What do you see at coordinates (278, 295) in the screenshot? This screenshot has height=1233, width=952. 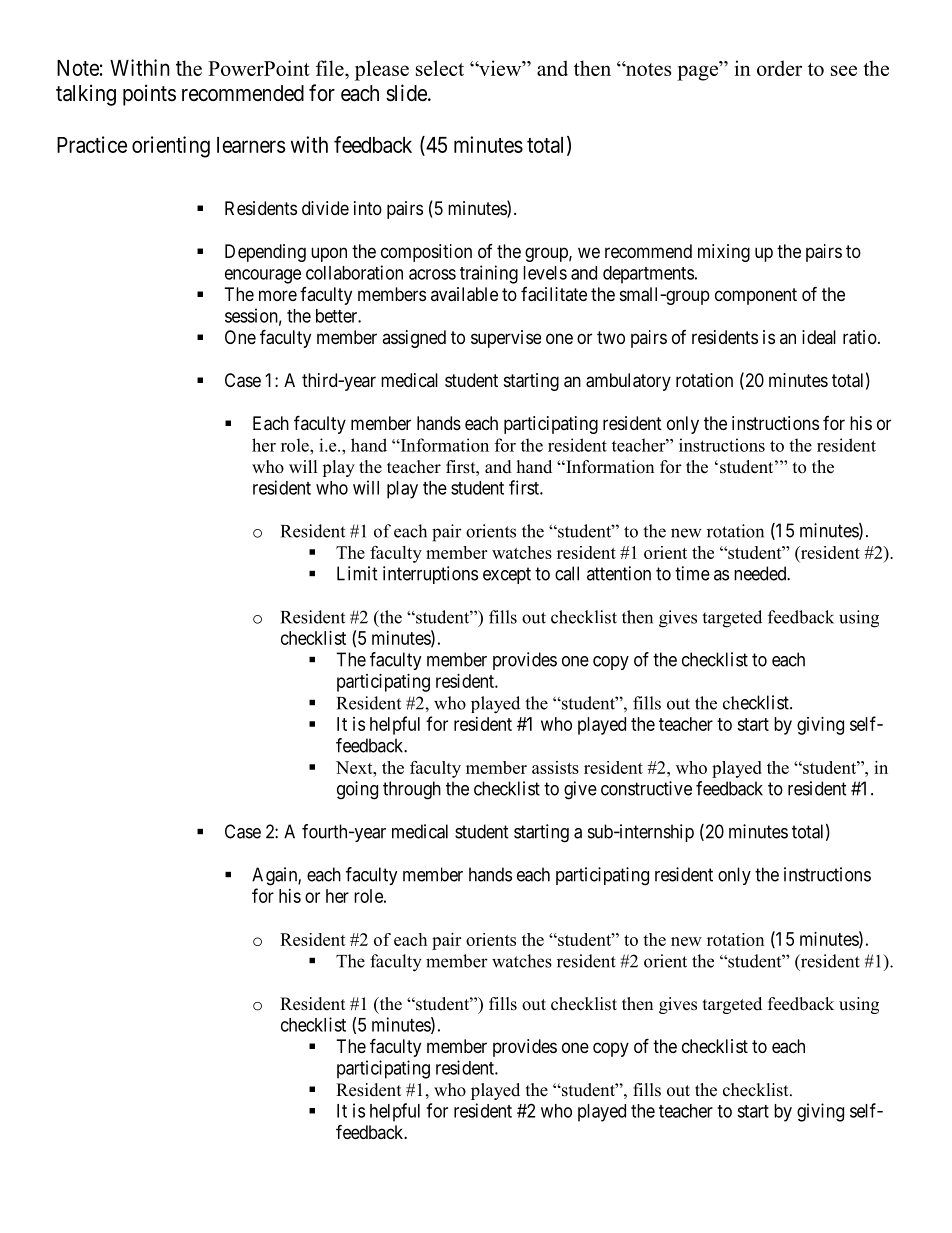 I see `more` at bounding box center [278, 295].
